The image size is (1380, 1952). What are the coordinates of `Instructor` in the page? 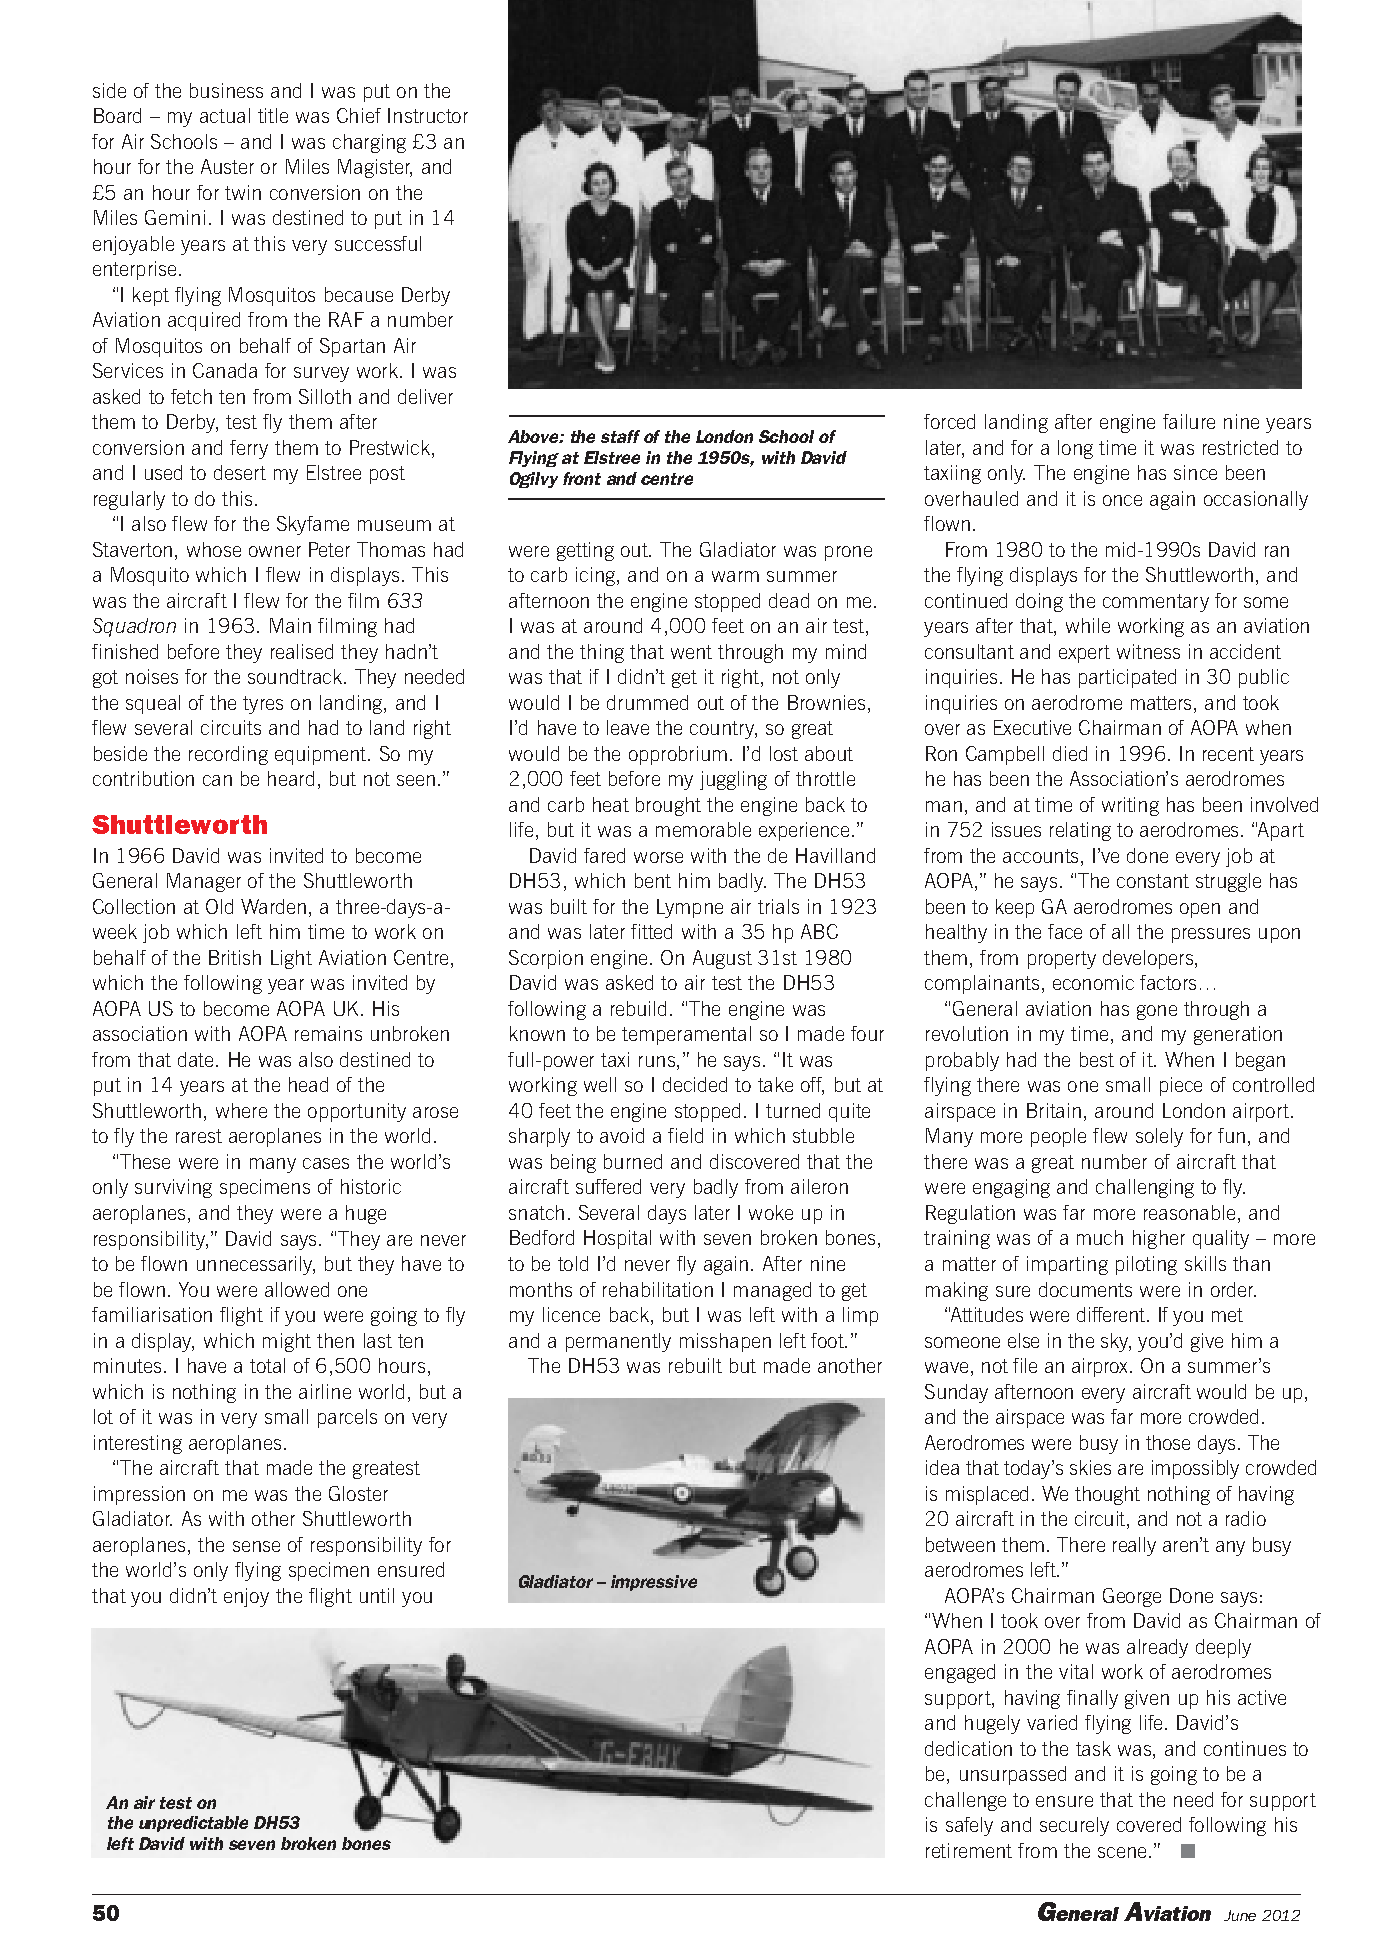 It's located at (428, 115).
